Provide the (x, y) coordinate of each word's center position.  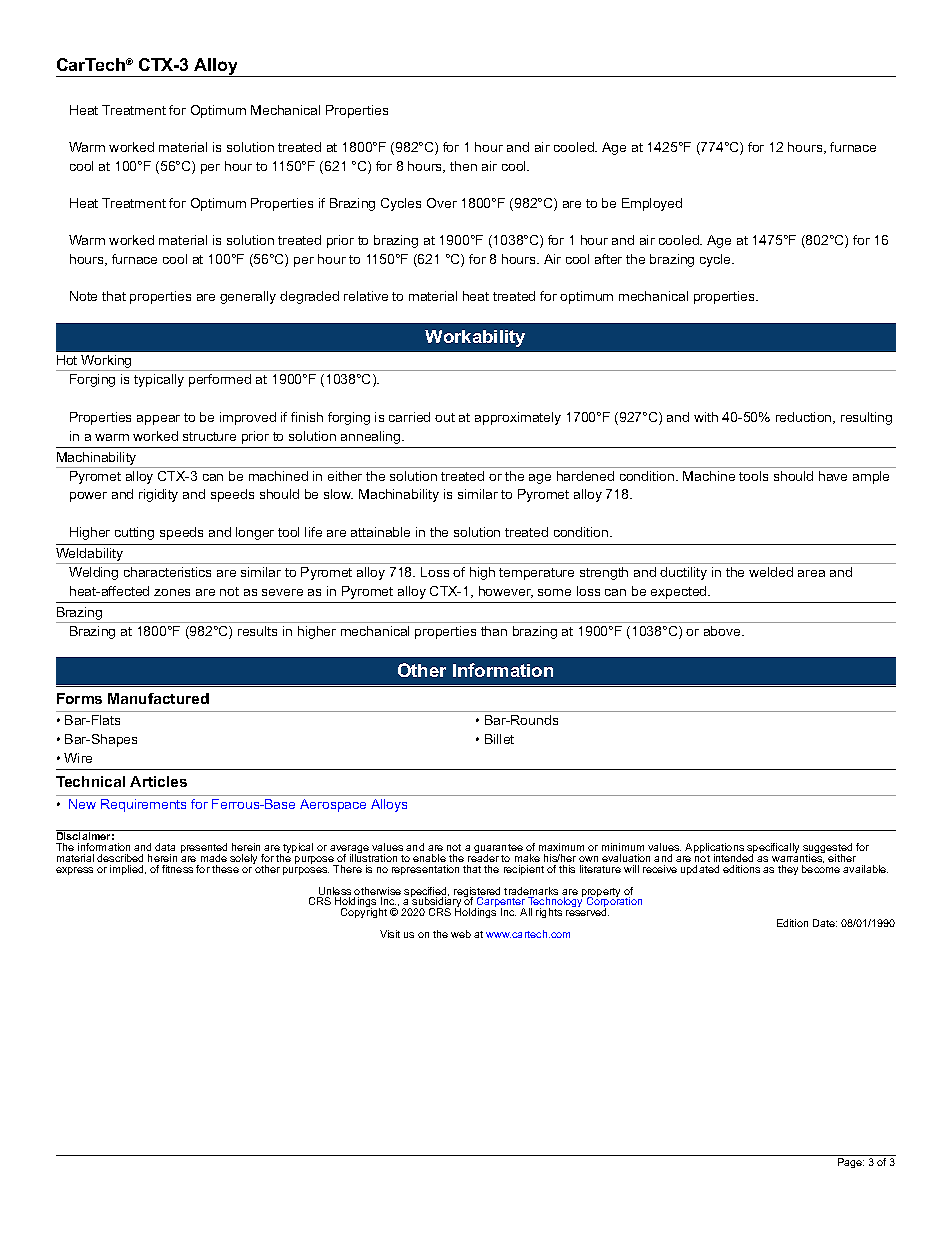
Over (442, 203)
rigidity (158, 495)
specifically (773, 849)
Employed (652, 204)
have (833, 476)
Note (83, 296)
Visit (390, 934)
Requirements (143, 805)
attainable (380, 532)
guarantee (498, 850)
